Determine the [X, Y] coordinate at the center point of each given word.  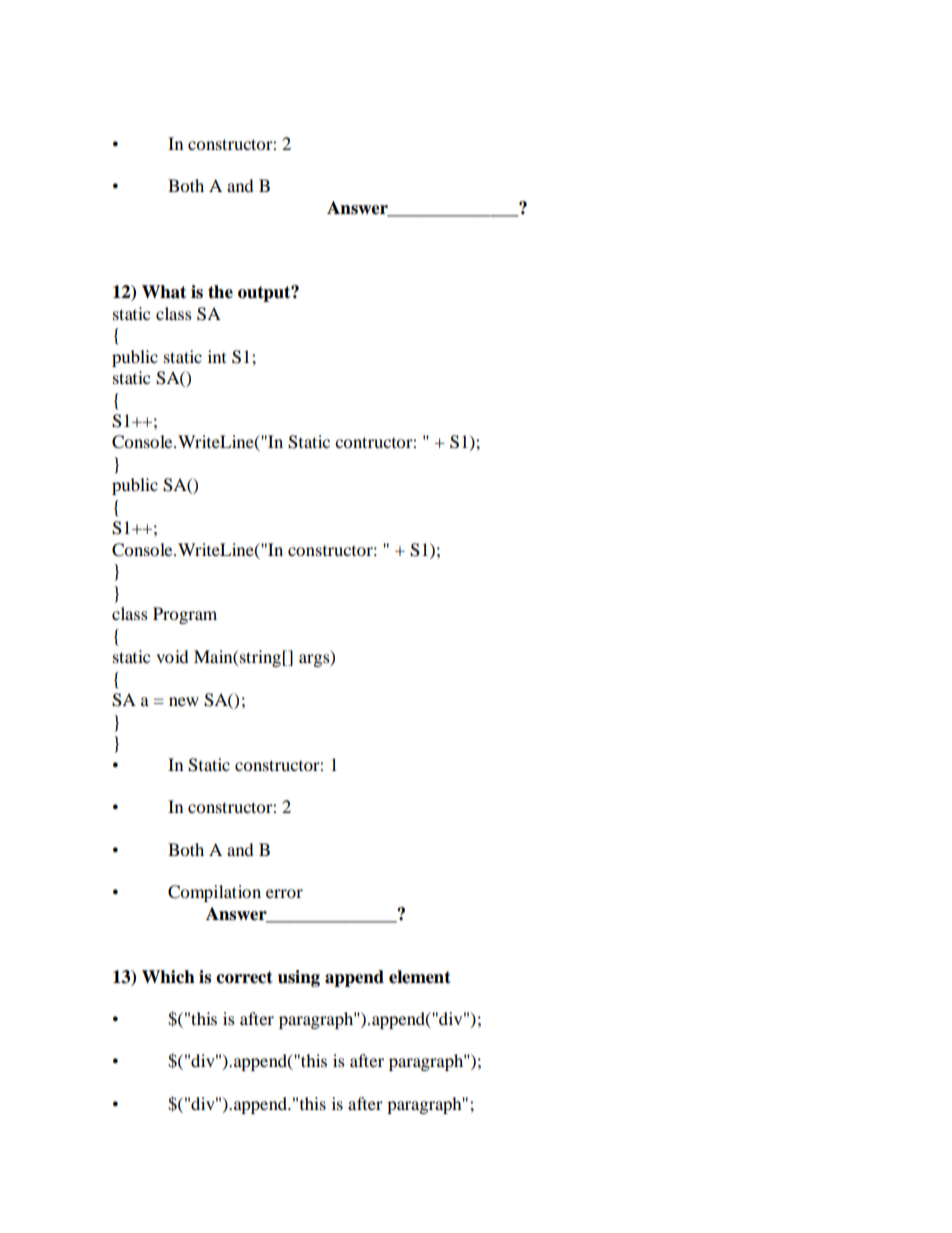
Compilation [214, 893]
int [217, 356]
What [164, 292]
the [220, 292]
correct [244, 977]
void [172, 656]
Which [168, 977]
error [284, 893]
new [184, 701]
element [420, 977]
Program [185, 615]
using [299, 978]
